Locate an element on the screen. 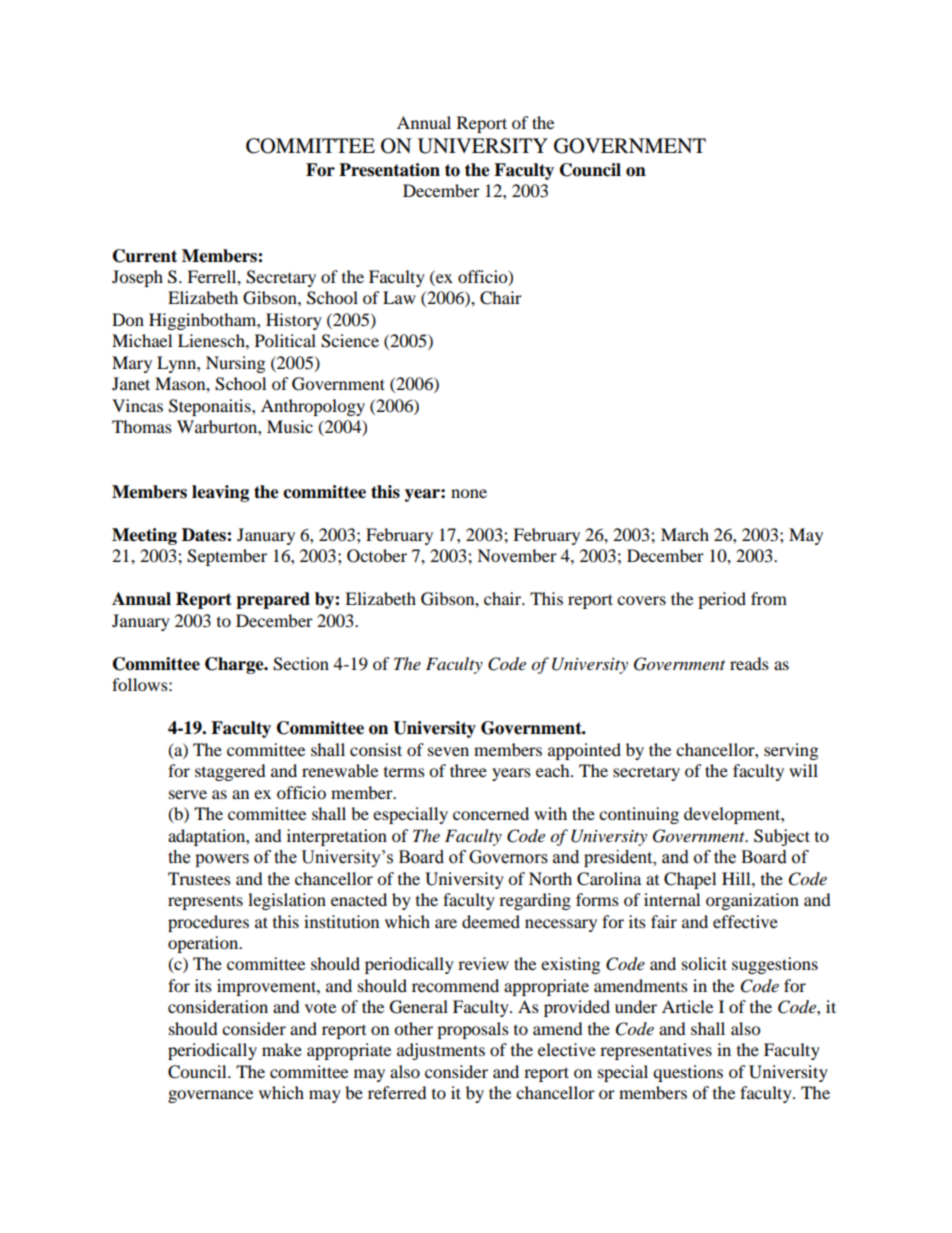  November is located at coordinates (517, 555).
